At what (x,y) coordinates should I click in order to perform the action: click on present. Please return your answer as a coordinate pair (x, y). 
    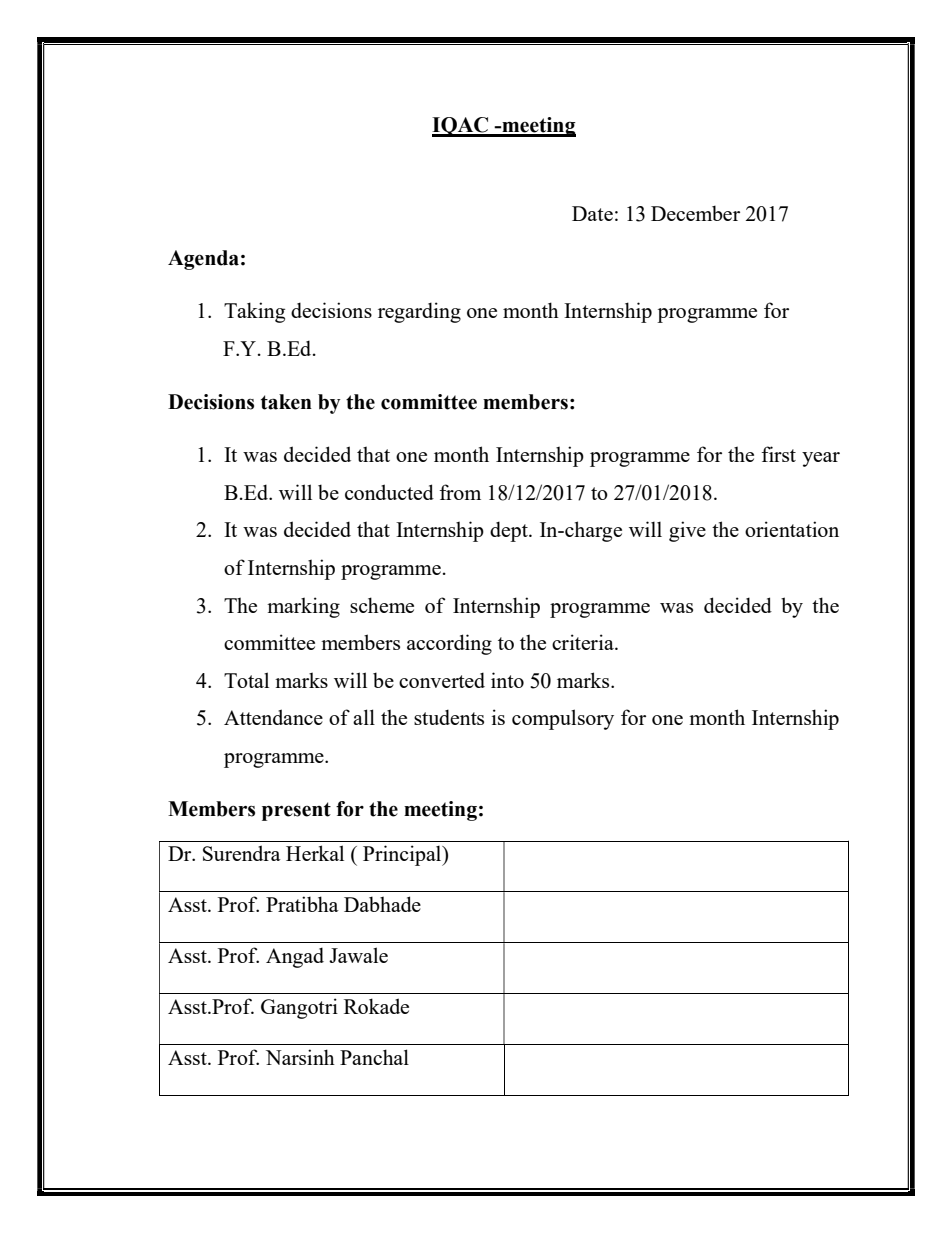
    Looking at the image, I should click on (296, 811).
